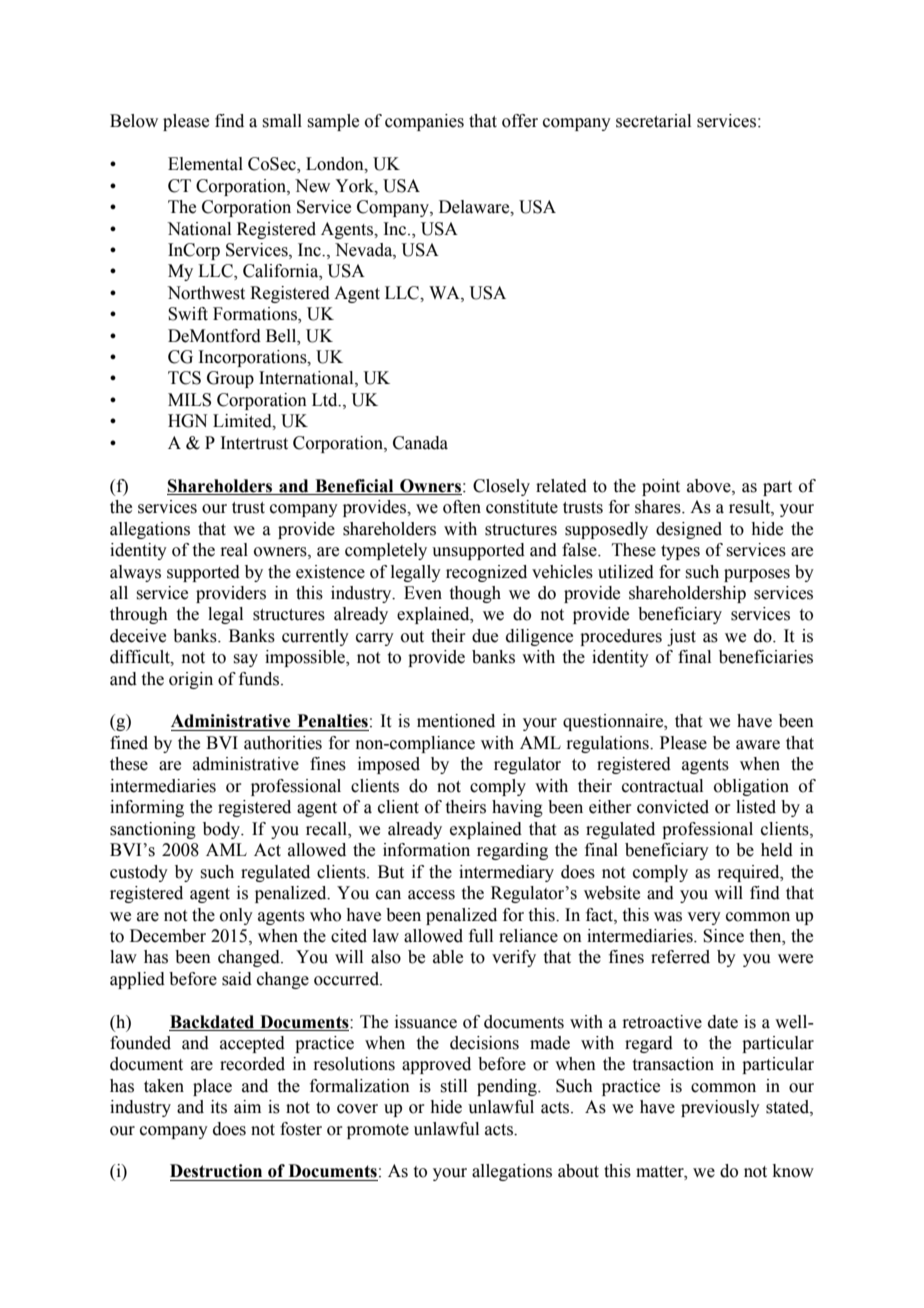 The width and height of the page is (924, 1308). What do you see at coordinates (653, 121) in the page?
I see `secretarial` at bounding box center [653, 121].
